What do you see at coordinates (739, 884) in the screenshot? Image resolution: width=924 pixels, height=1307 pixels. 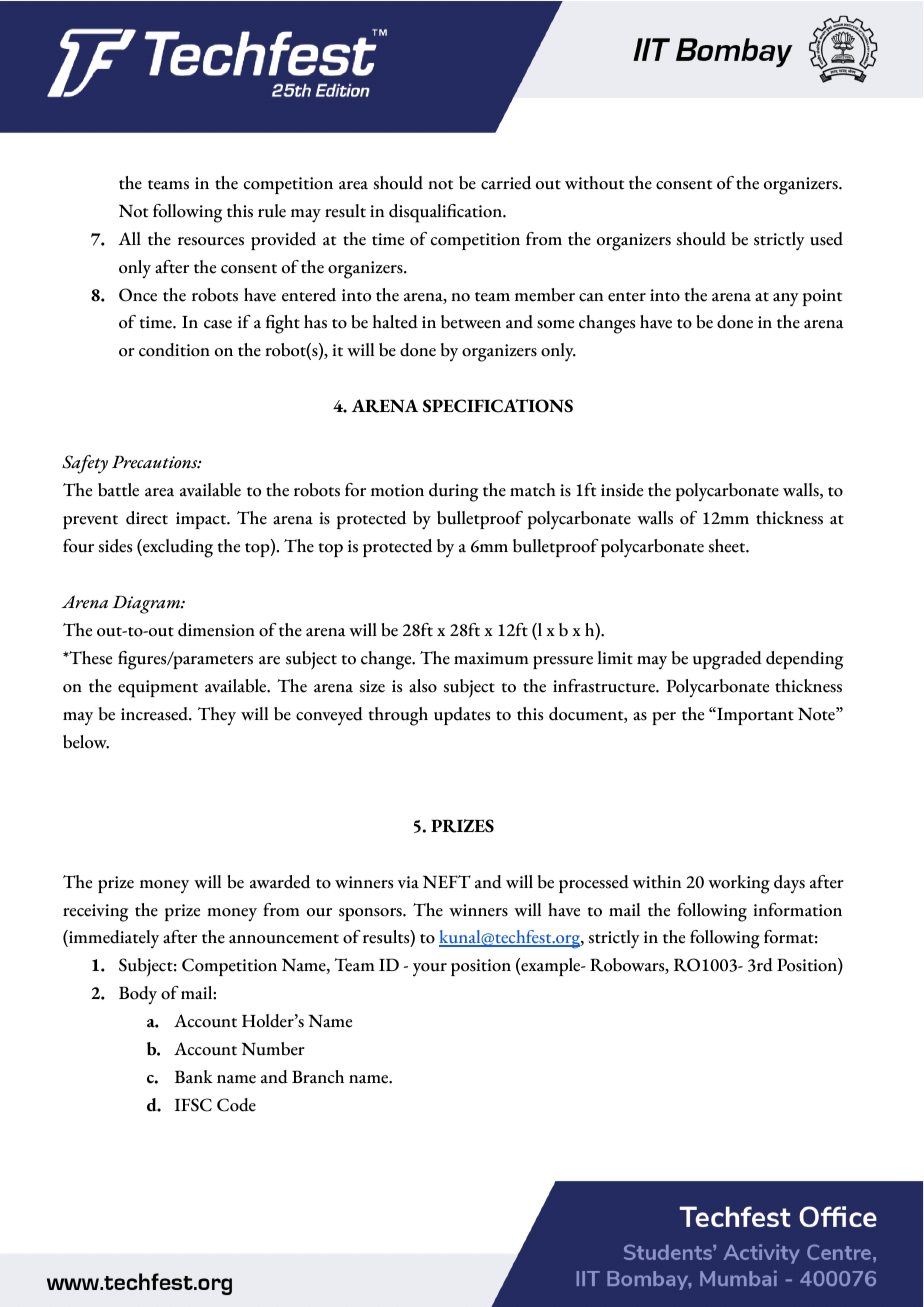 I see `working` at bounding box center [739, 884].
